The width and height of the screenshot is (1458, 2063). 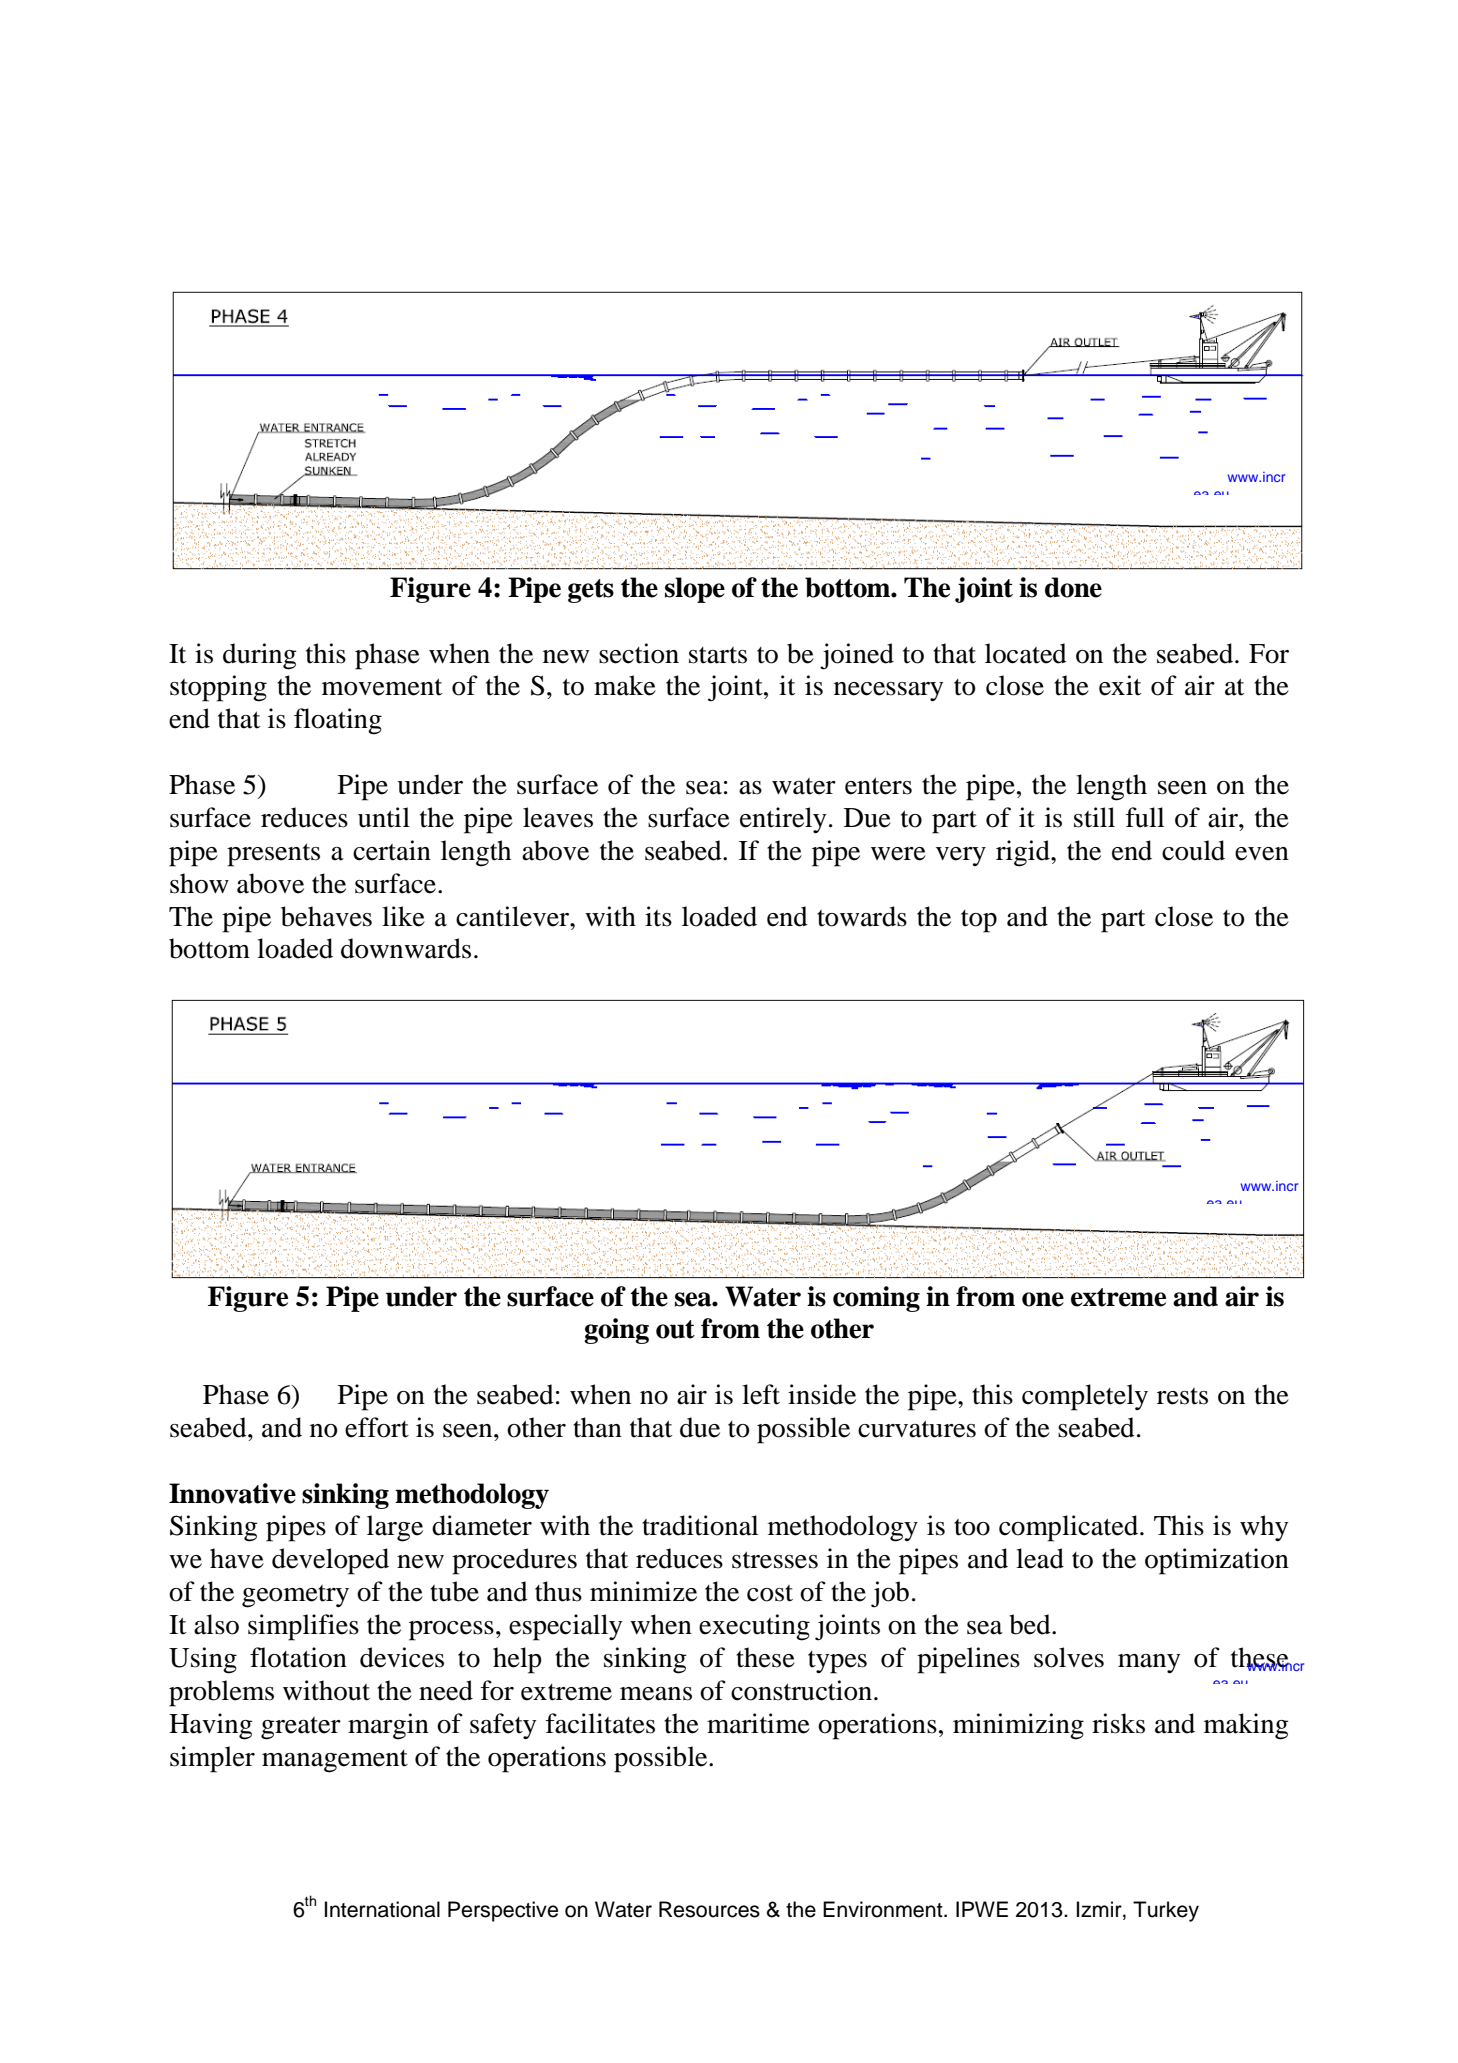 What do you see at coordinates (377, 1427) in the screenshot?
I see `effort` at bounding box center [377, 1427].
